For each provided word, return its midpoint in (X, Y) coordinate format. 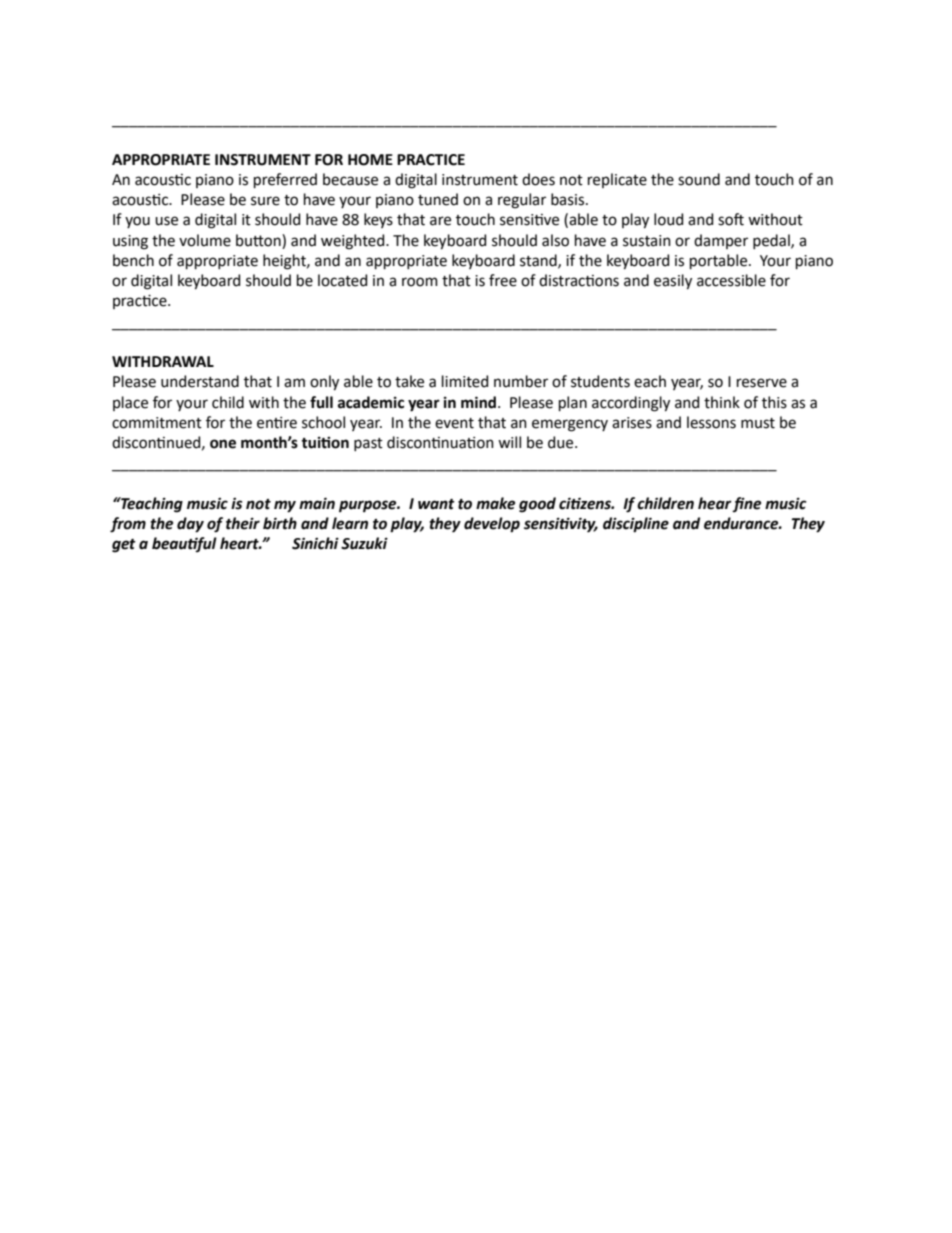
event (454, 423)
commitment (157, 423)
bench (133, 260)
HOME (370, 160)
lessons (711, 422)
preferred (285, 180)
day (190, 525)
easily (673, 282)
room (420, 282)
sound (699, 179)
